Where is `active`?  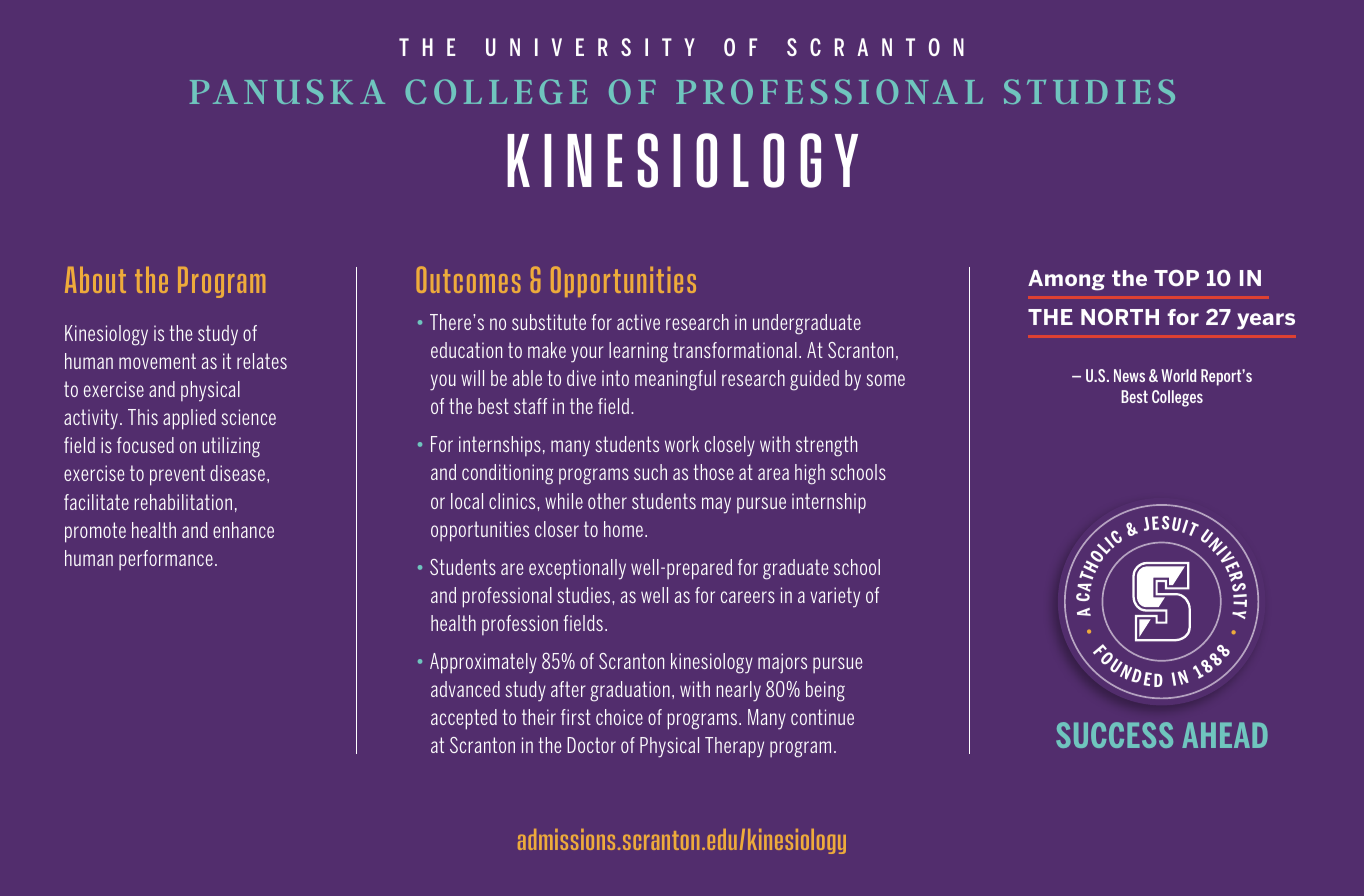
active is located at coordinates (638, 322).
